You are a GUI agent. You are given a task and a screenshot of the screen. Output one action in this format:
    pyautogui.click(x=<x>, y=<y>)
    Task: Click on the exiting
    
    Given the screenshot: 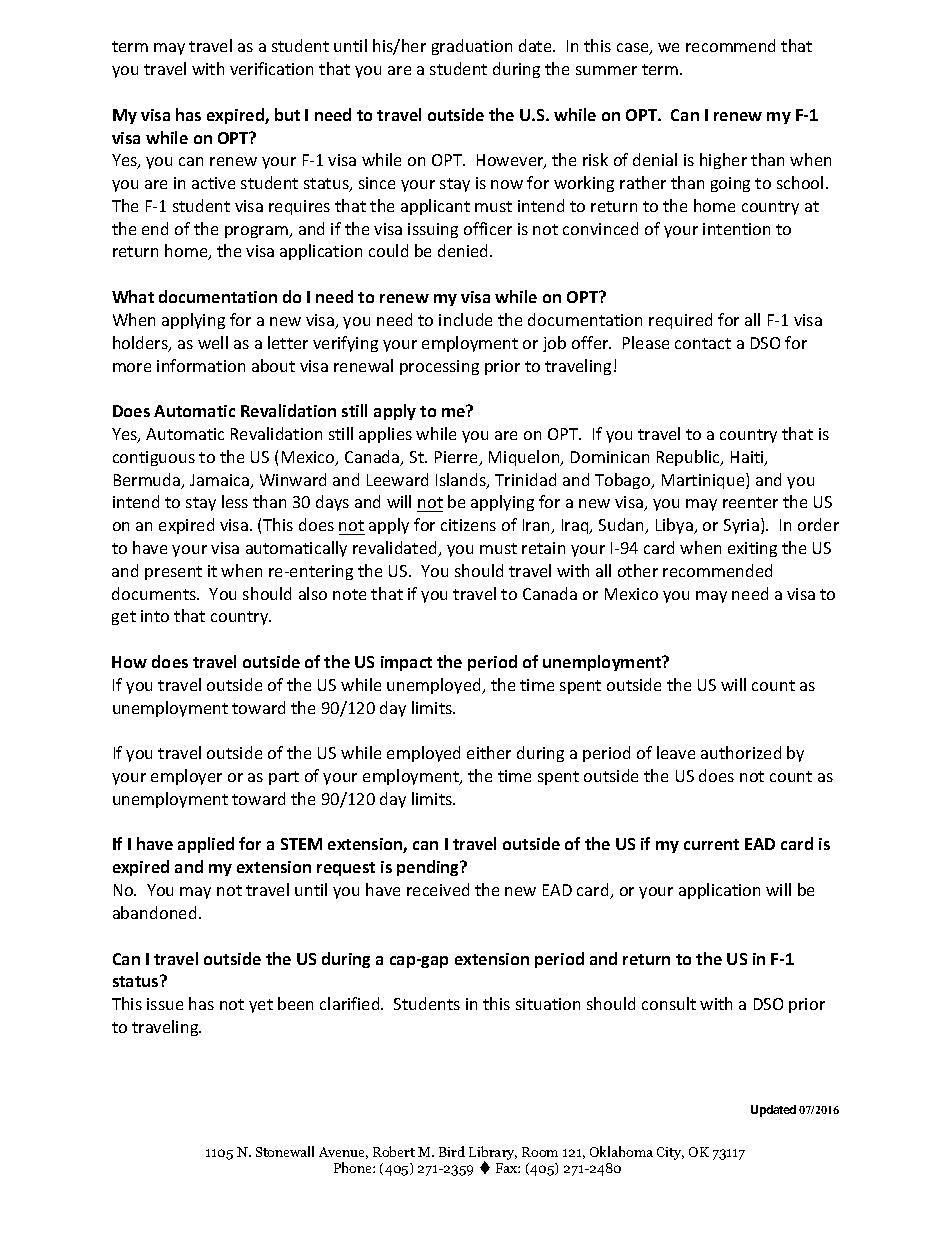 What is the action you would take?
    pyautogui.click(x=752, y=549)
